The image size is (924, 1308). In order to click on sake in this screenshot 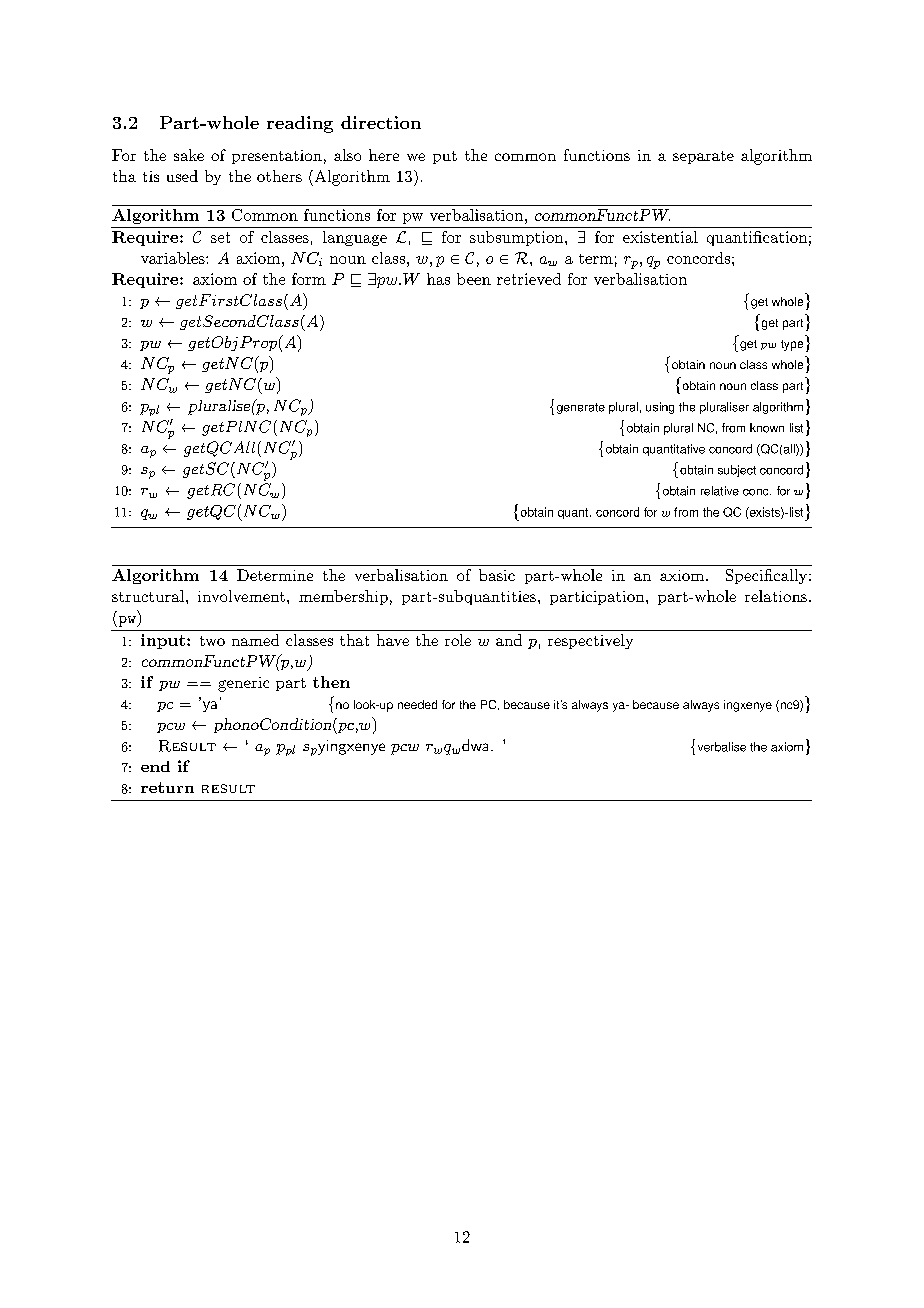, I will do `click(189, 155)`.
